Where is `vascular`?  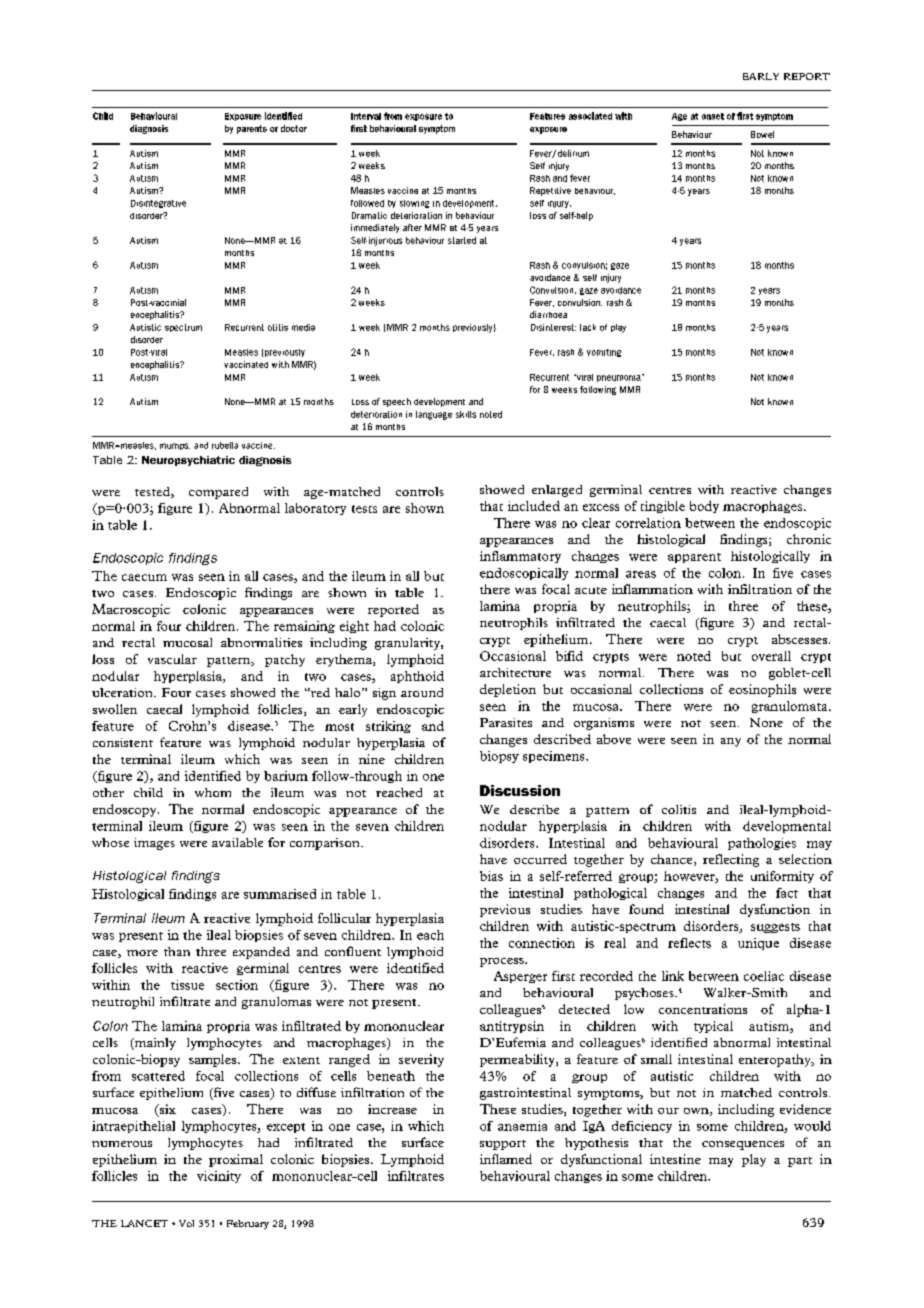 vascular is located at coordinates (172, 659).
